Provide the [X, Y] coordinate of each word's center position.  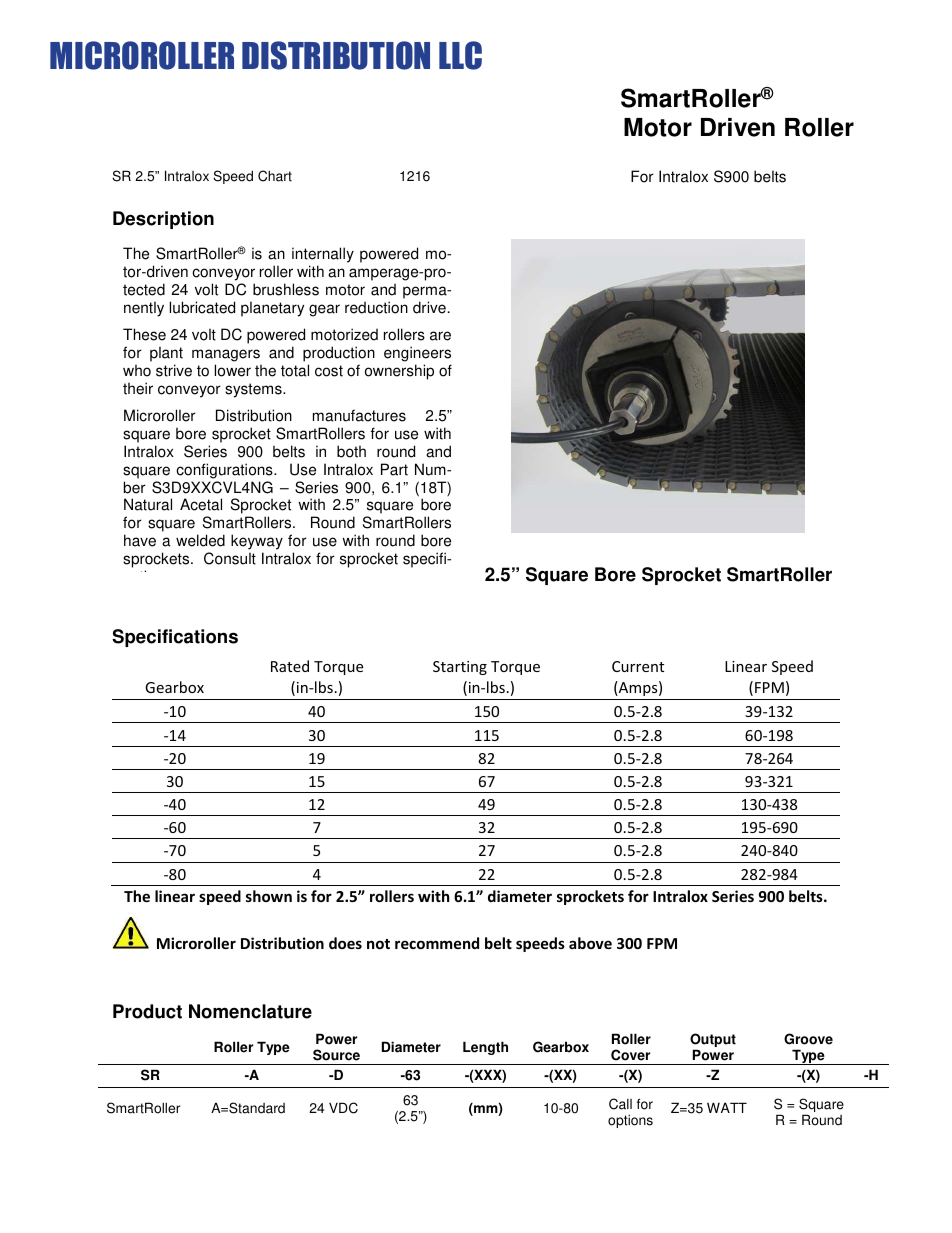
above [590, 943]
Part [394, 469]
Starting [460, 668]
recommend [437, 943]
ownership [399, 372]
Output [713, 1041]
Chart [275, 176]
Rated [290, 666]
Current [638, 666]
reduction [376, 307]
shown [269, 896]
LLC [460, 55]
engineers [417, 354]
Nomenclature [250, 1011]
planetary [272, 309]
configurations [225, 471]
